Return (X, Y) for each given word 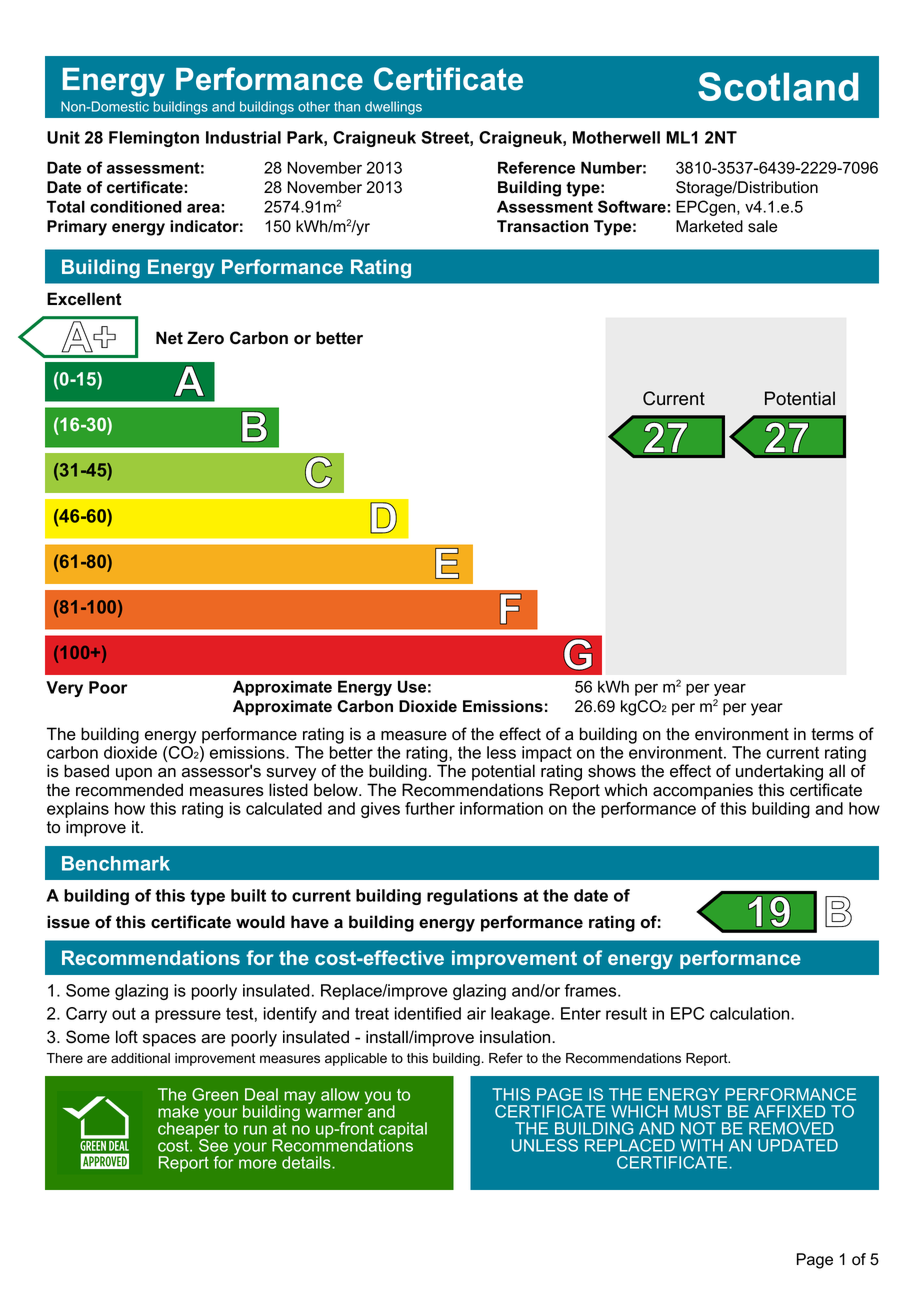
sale (762, 226)
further (430, 808)
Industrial (243, 137)
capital (403, 1131)
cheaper (188, 1130)
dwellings (393, 108)
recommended (129, 790)
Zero (205, 338)
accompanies (703, 791)
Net (169, 338)
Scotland (778, 86)
